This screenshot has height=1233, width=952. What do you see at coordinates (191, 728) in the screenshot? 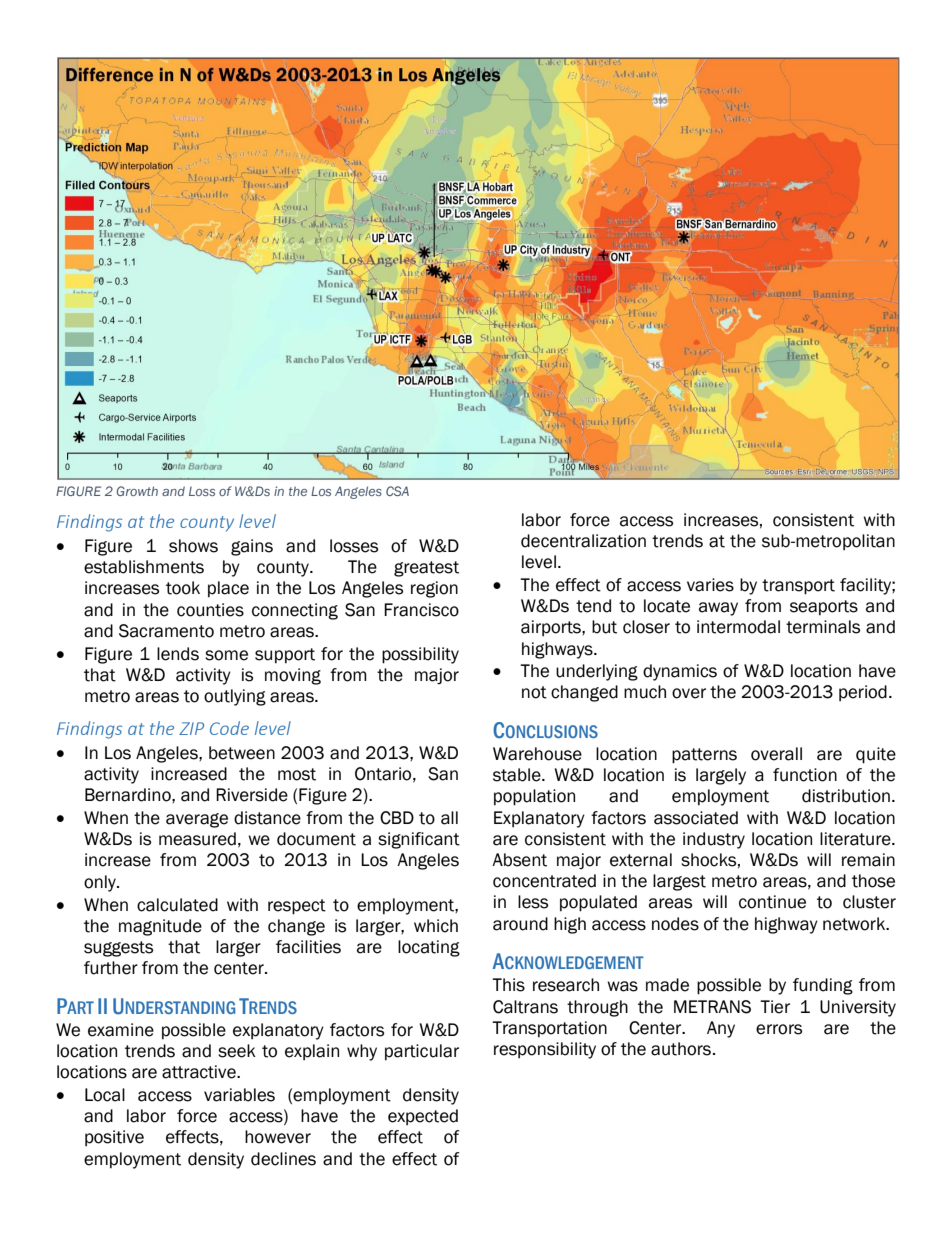
I see `ZIP` at bounding box center [191, 728].
